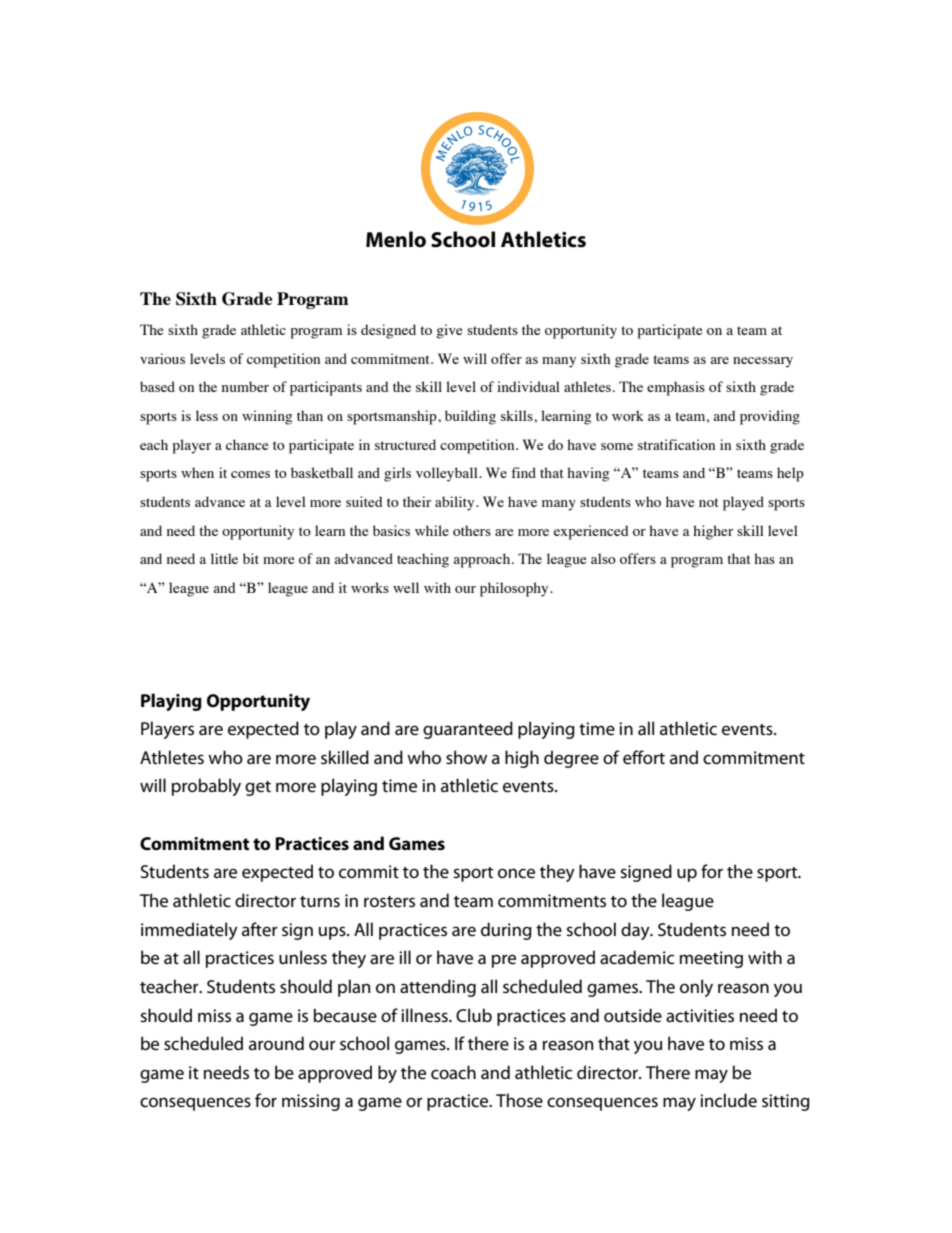 Image resolution: width=952 pixels, height=1233 pixels. Describe the element at coordinates (763, 362) in the page. I see `necessary` at that location.
